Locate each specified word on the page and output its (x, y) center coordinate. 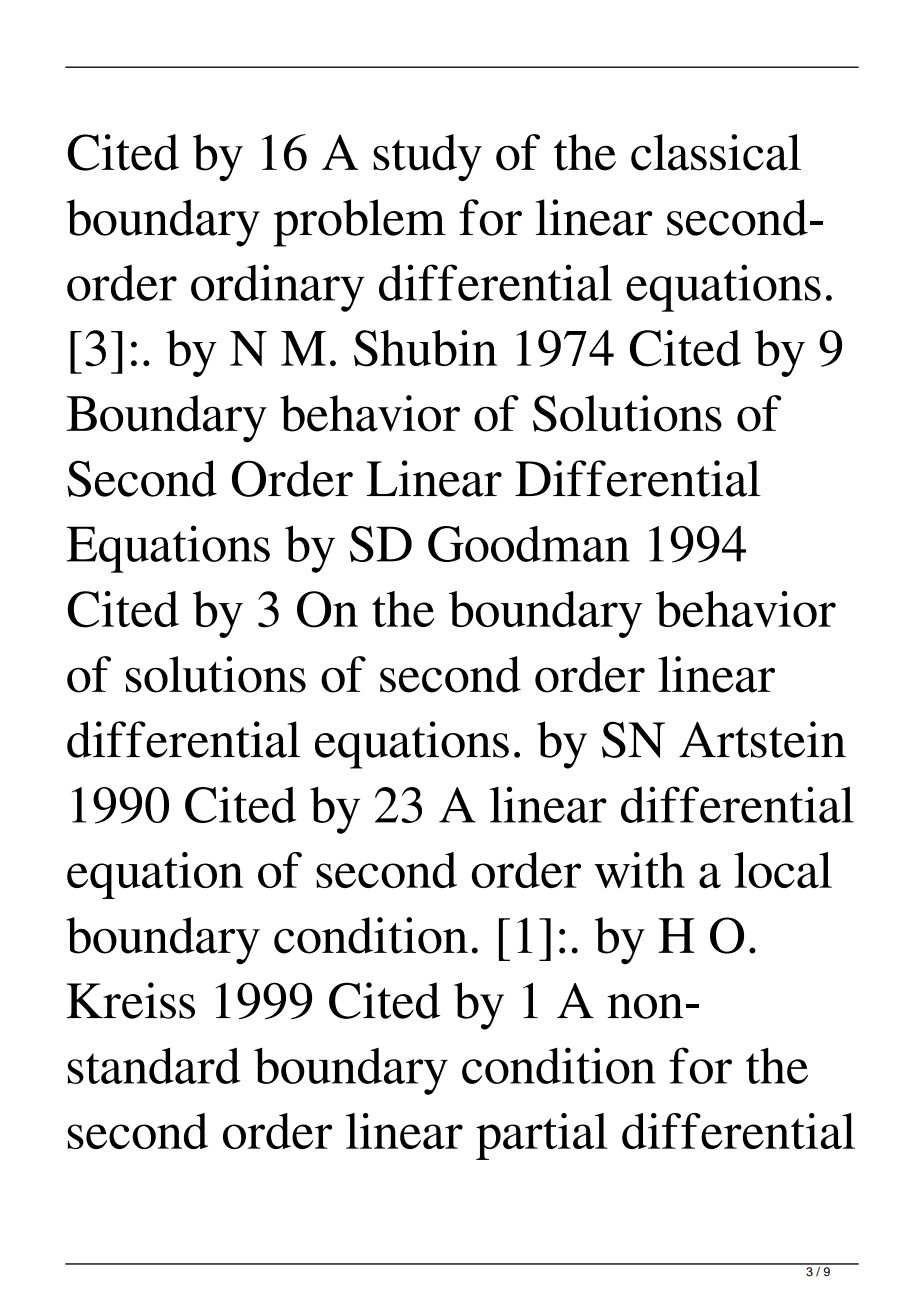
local (783, 870)
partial (542, 1136)
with (639, 870)
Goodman (529, 544)
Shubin (425, 348)
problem (359, 223)
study (427, 157)
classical (716, 152)
